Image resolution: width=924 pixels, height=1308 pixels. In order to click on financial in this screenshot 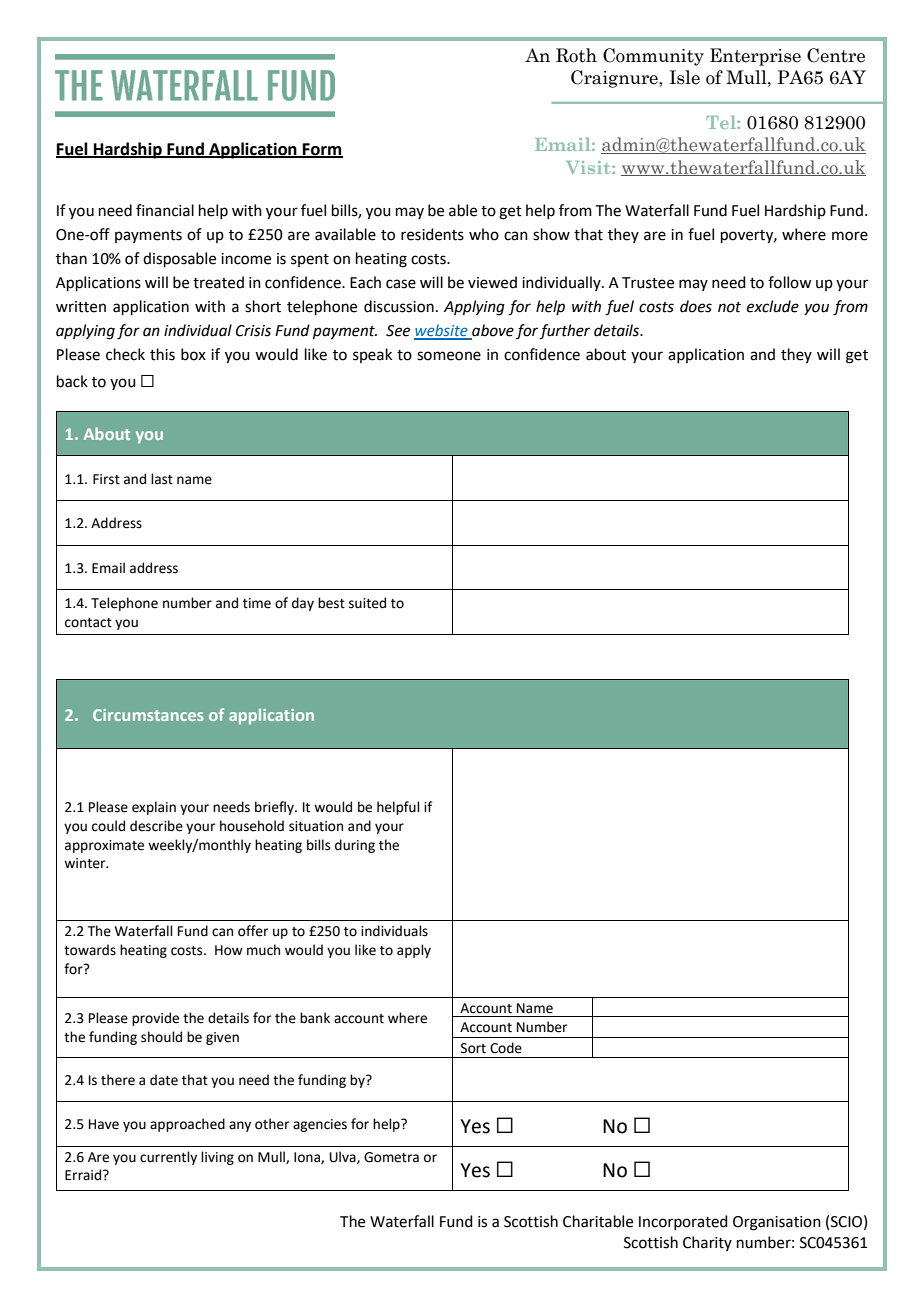, I will do `click(165, 210)`.
